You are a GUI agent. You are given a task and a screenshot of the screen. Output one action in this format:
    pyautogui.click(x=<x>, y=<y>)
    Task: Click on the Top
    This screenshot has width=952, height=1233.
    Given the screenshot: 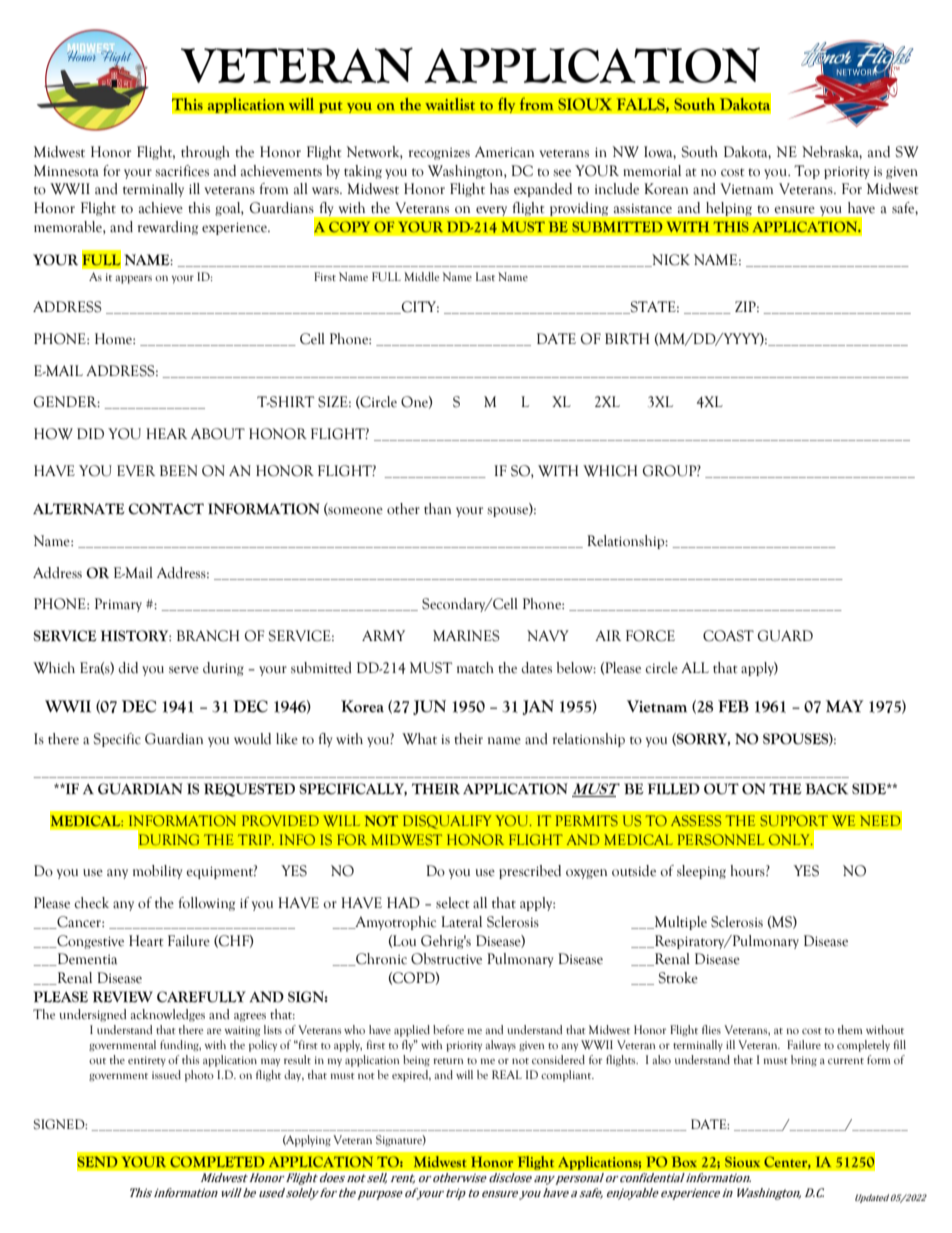 What is the action you would take?
    pyautogui.click(x=807, y=172)
